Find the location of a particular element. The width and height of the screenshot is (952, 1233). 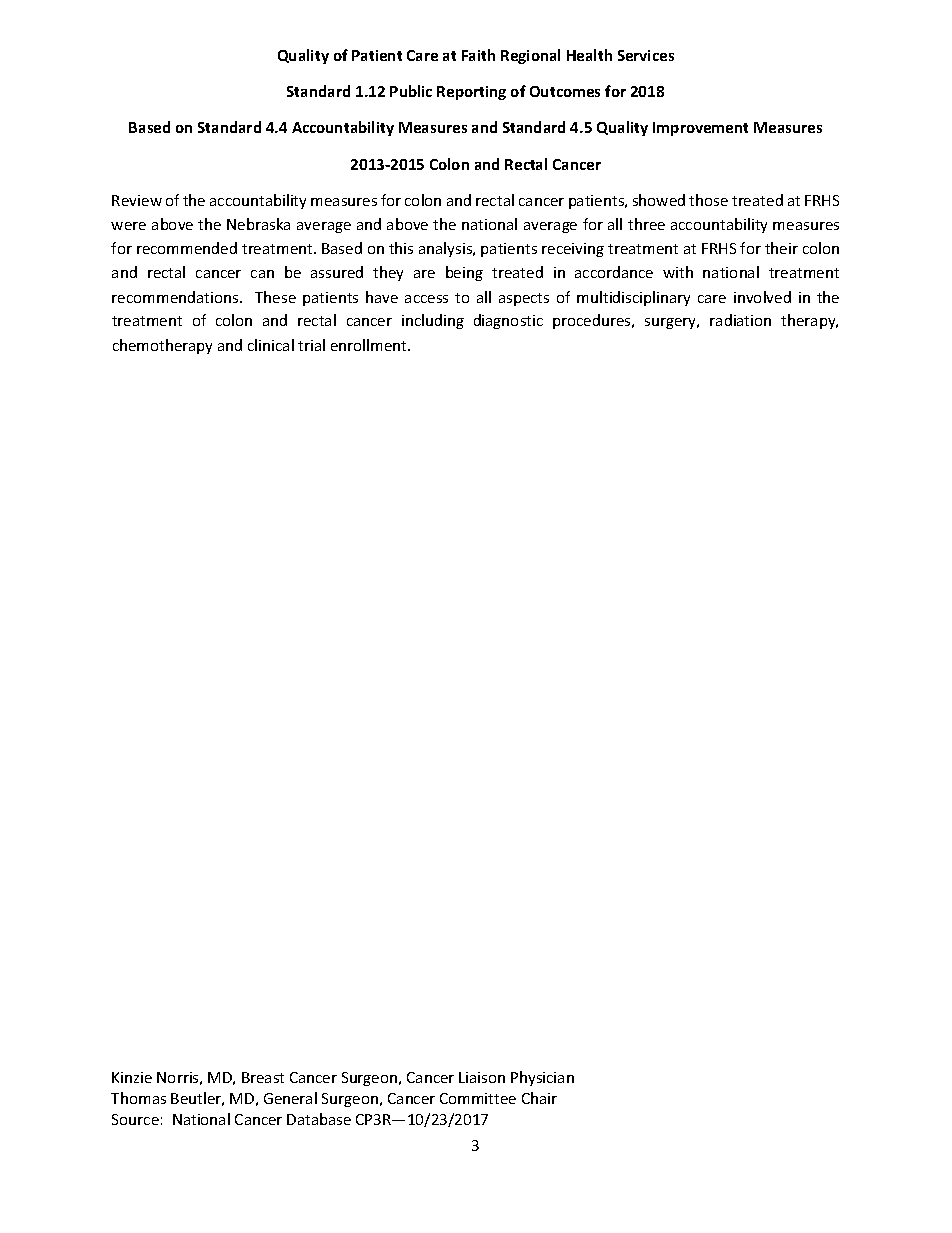

Thomas is located at coordinates (138, 1098).
